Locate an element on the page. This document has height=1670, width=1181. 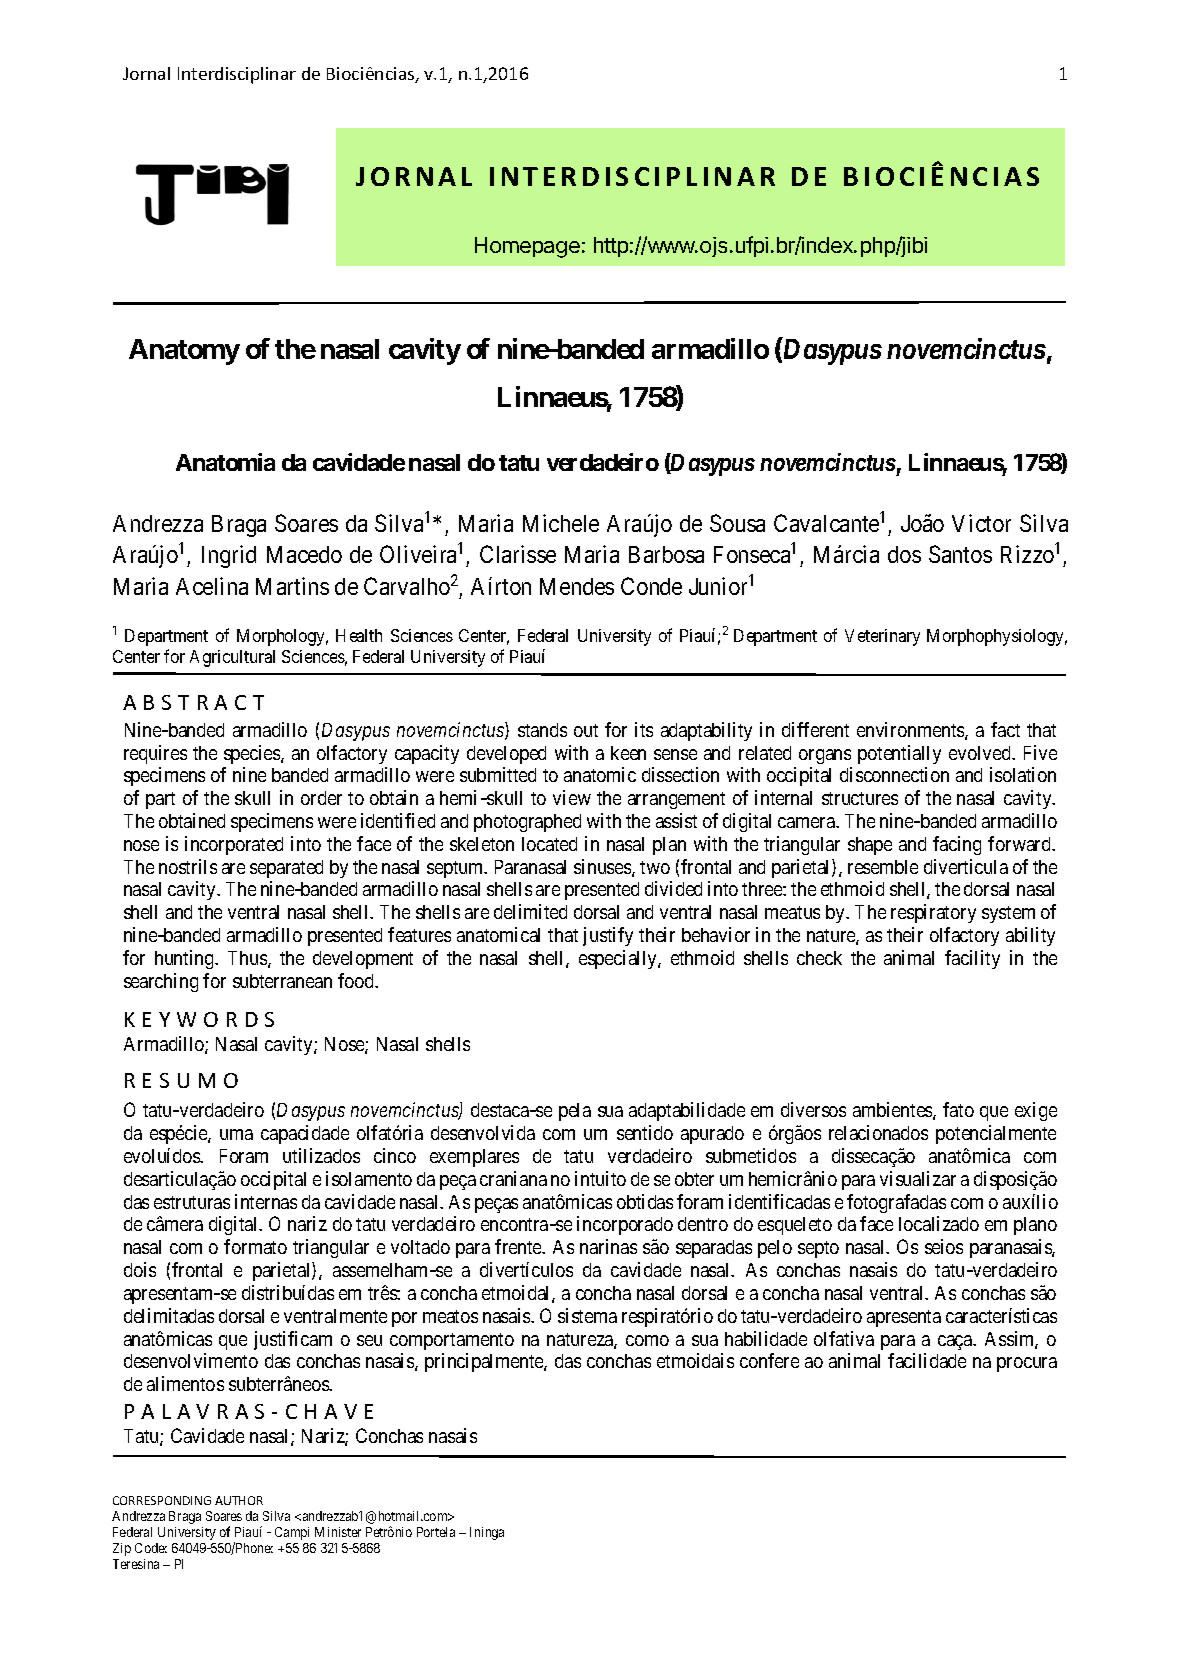
AUTHOR is located at coordinates (239, 1500).
